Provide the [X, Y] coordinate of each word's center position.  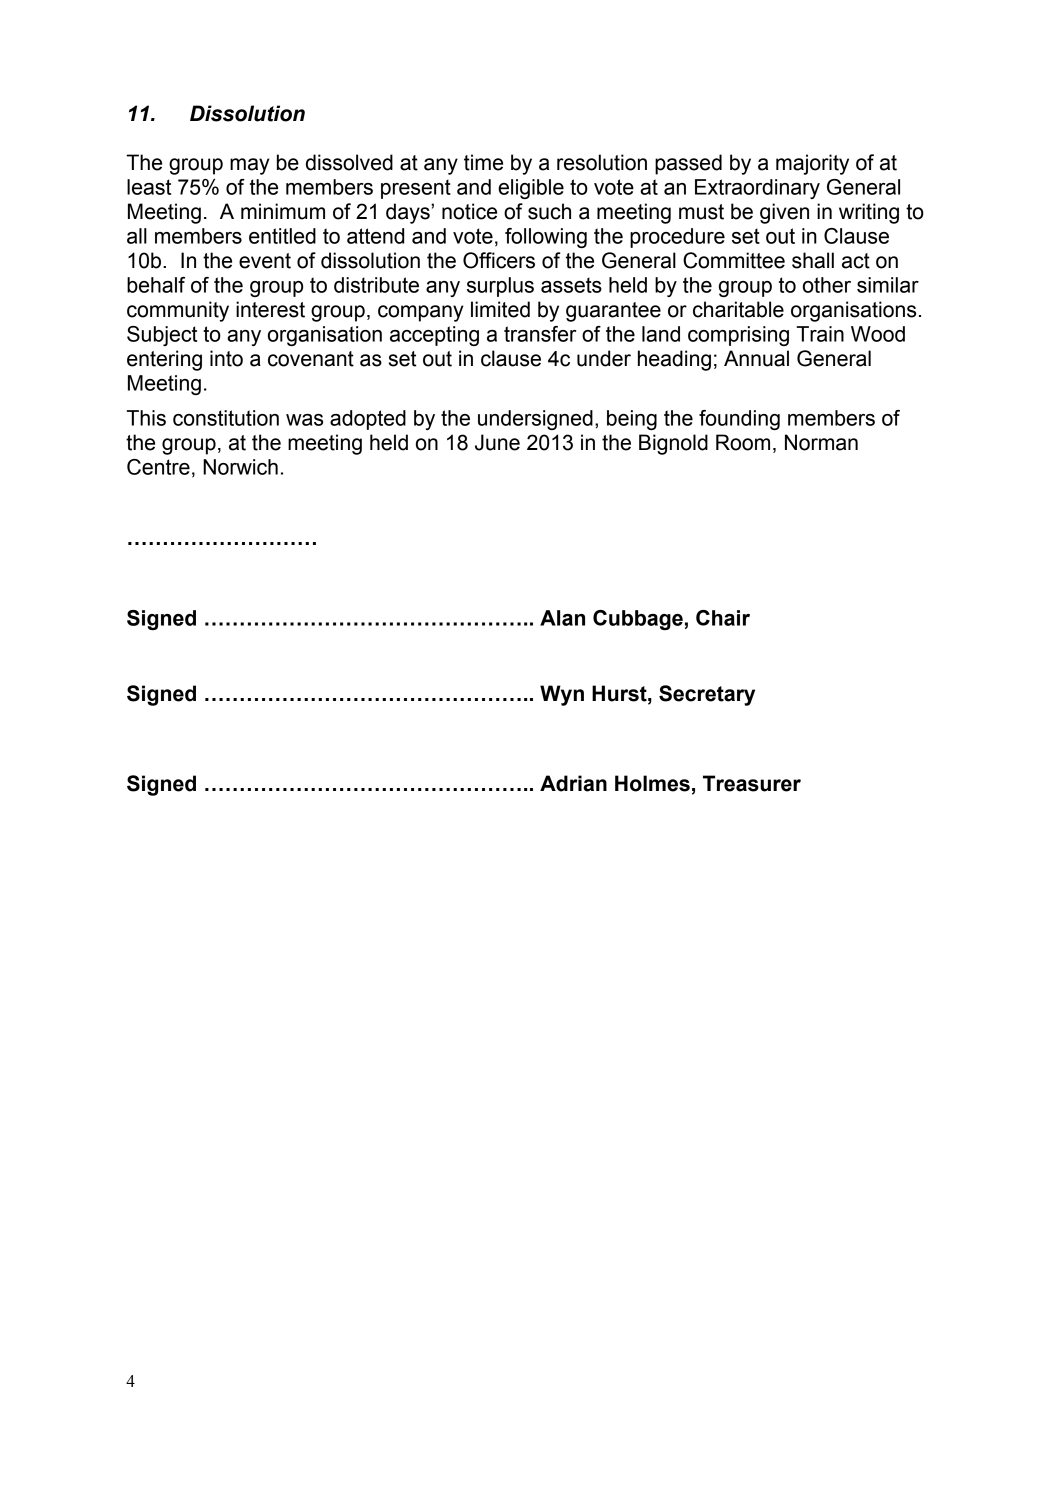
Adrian [573, 783]
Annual [756, 358]
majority [812, 164]
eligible [531, 189]
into [226, 358]
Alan [562, 618]
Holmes [652, 783]
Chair [723, 618]
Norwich [240, 467]
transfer [540, 334]
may [250, 166]
